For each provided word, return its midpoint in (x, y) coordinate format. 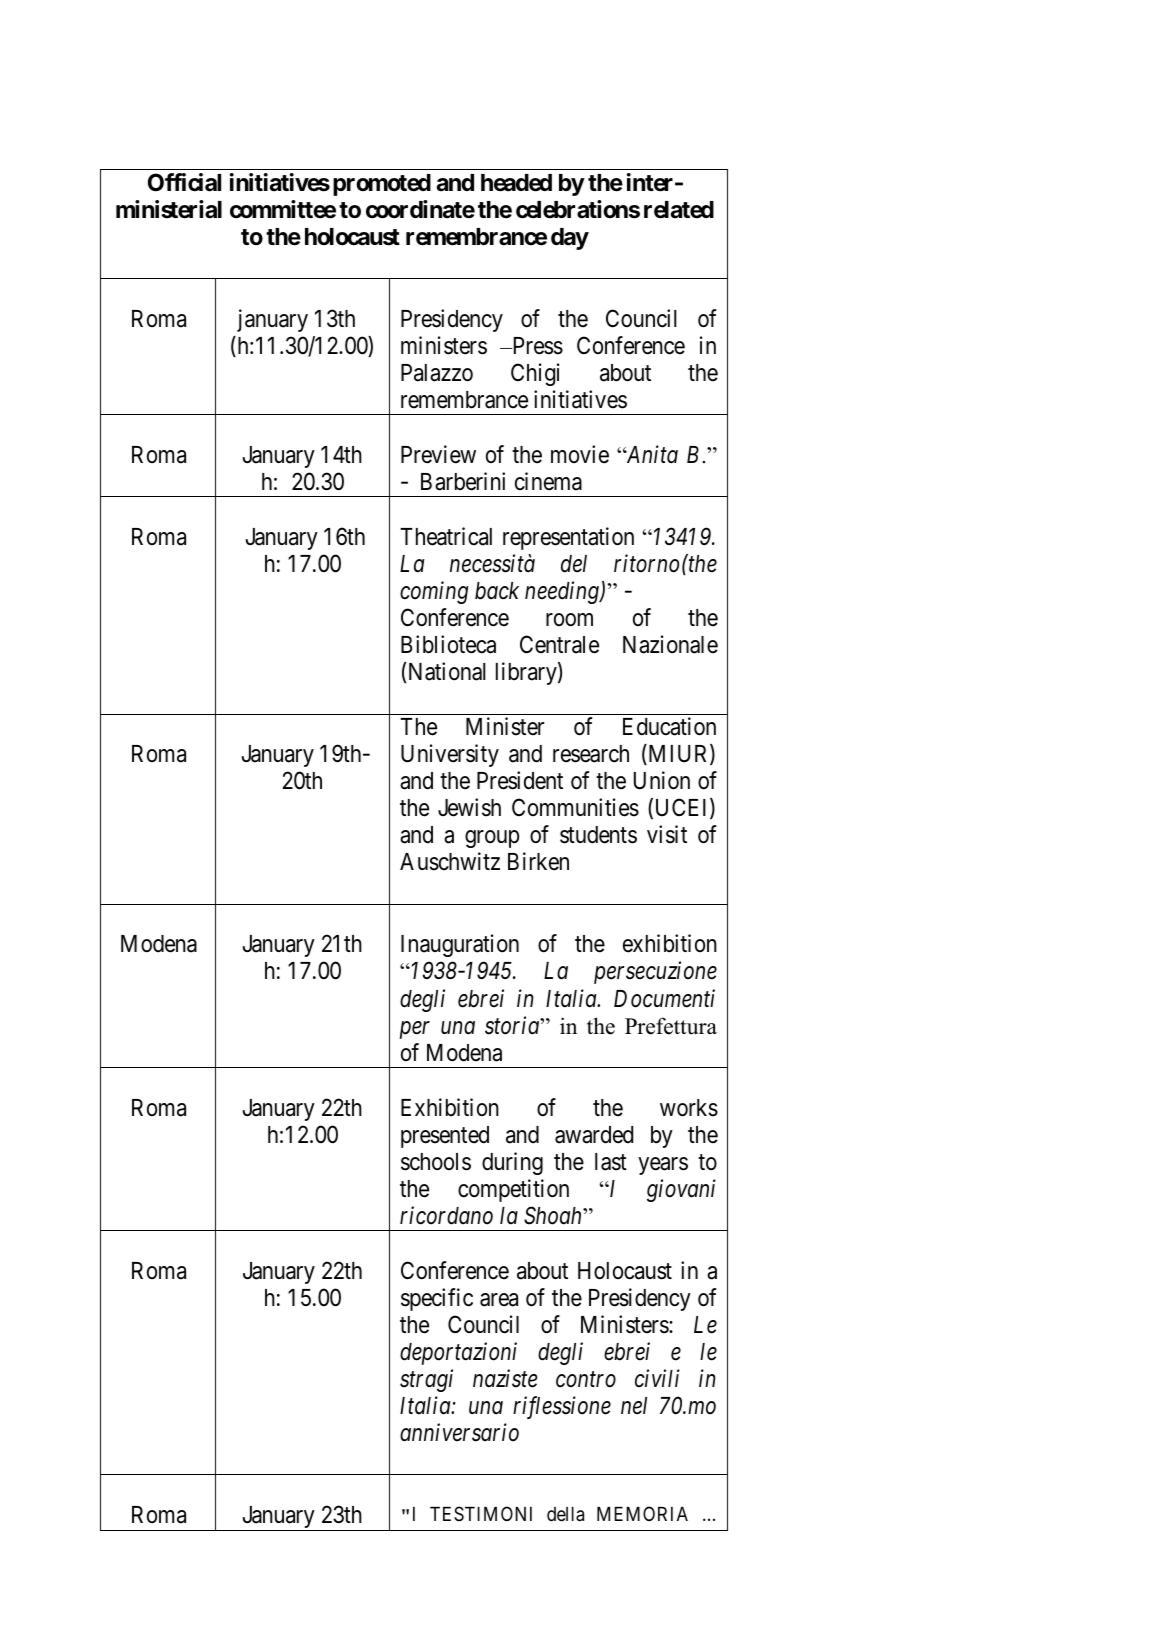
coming (434, 593)
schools (436, 1162)
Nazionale (670, 644)
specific (437, 1299)
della (565, 1514)
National (447, 671)
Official (184, 182)
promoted (382, 185)
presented (445, 1137)
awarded (594, 1135)
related (679, 210)
